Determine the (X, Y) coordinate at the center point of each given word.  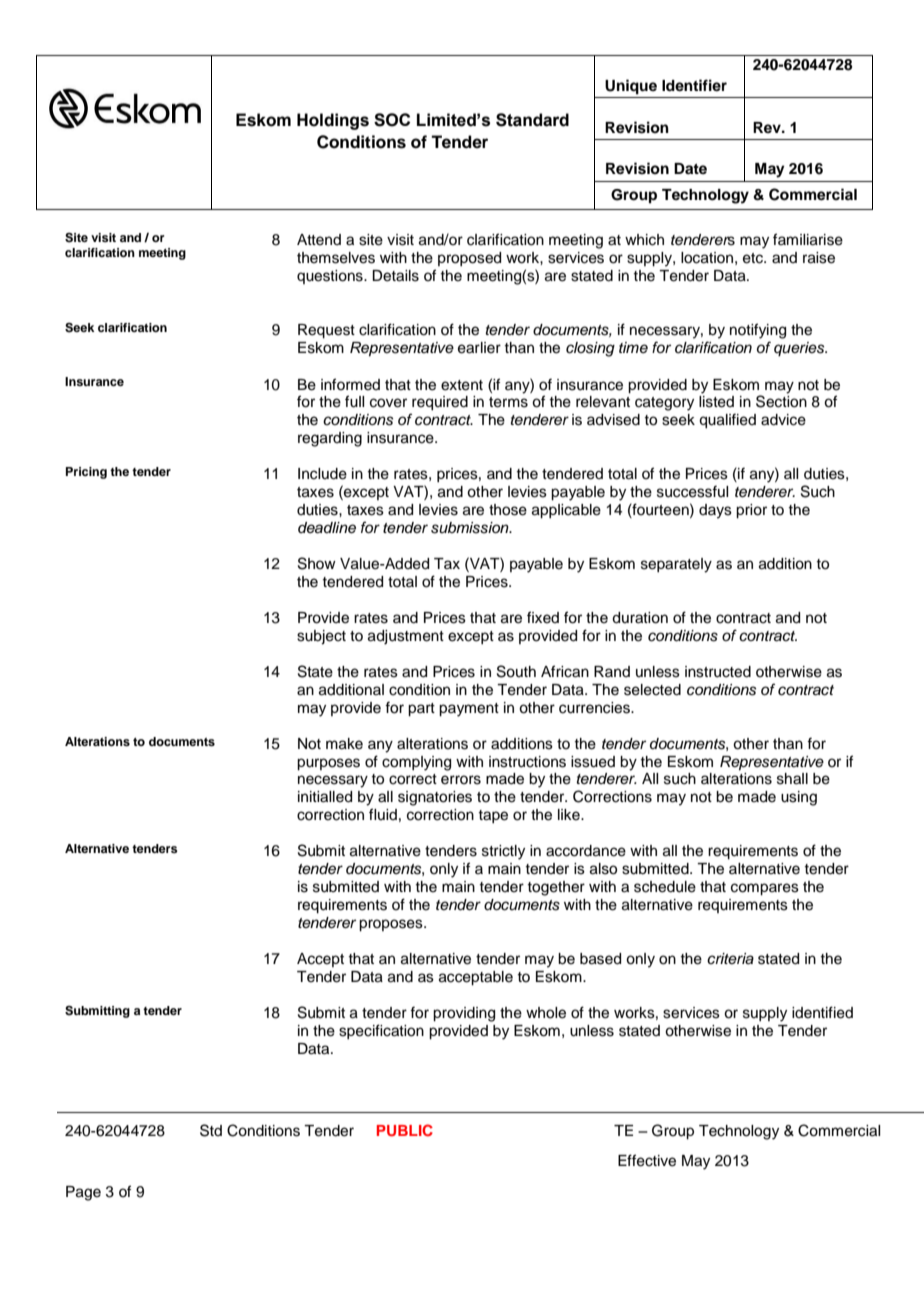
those (508, 510)
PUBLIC (405, 1130)
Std (211, 1130)
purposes (328, 764)
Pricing (86, 473)
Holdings (333, 121)
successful (692, 491)
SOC (392, 120)
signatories (435, 798)
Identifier (694, 85)
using (799, 798)
